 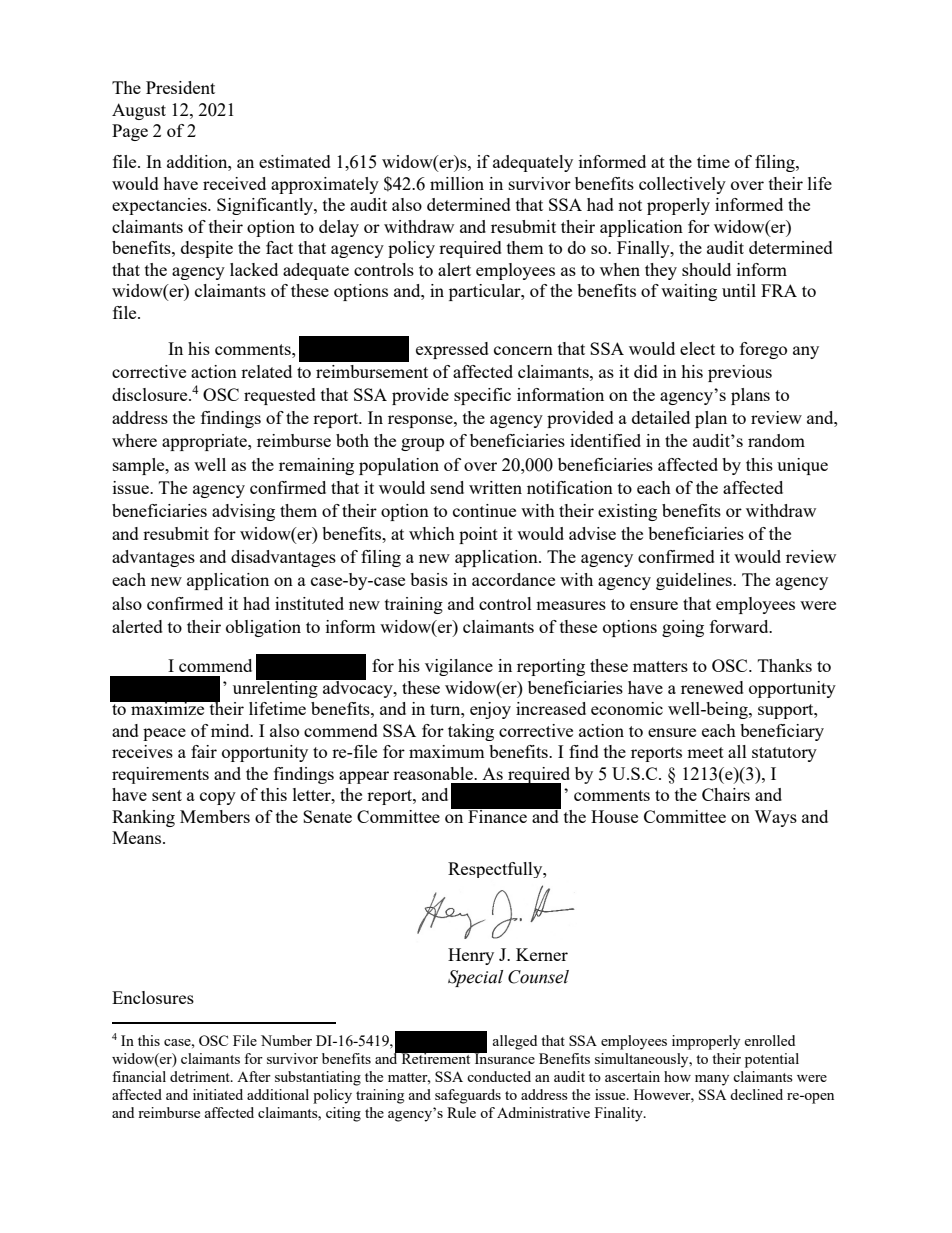 I want to click on previous, so click(x=740, y=373).
